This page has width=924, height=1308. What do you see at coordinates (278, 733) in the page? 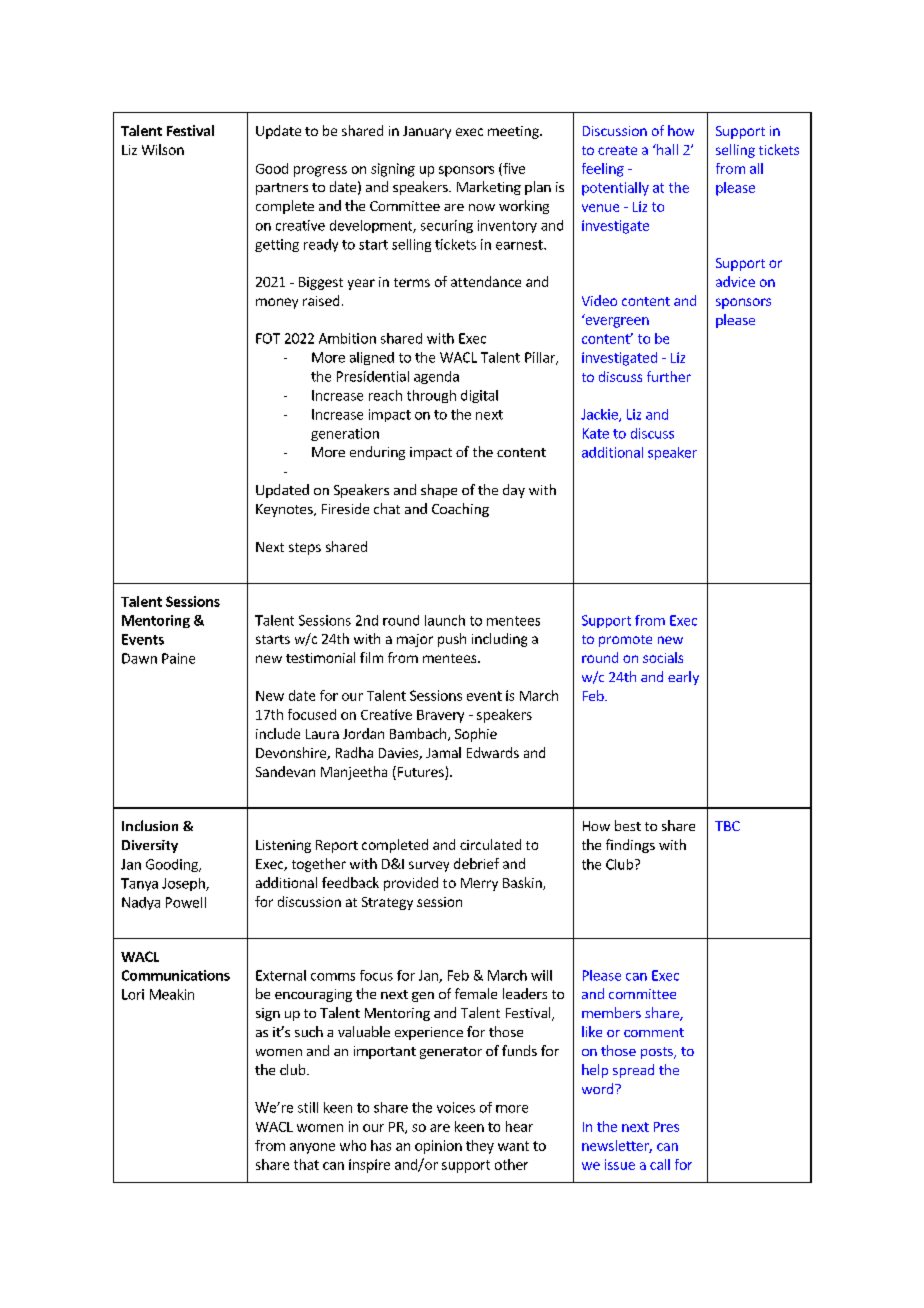
I see `include` at bounding box center [278, 733].
